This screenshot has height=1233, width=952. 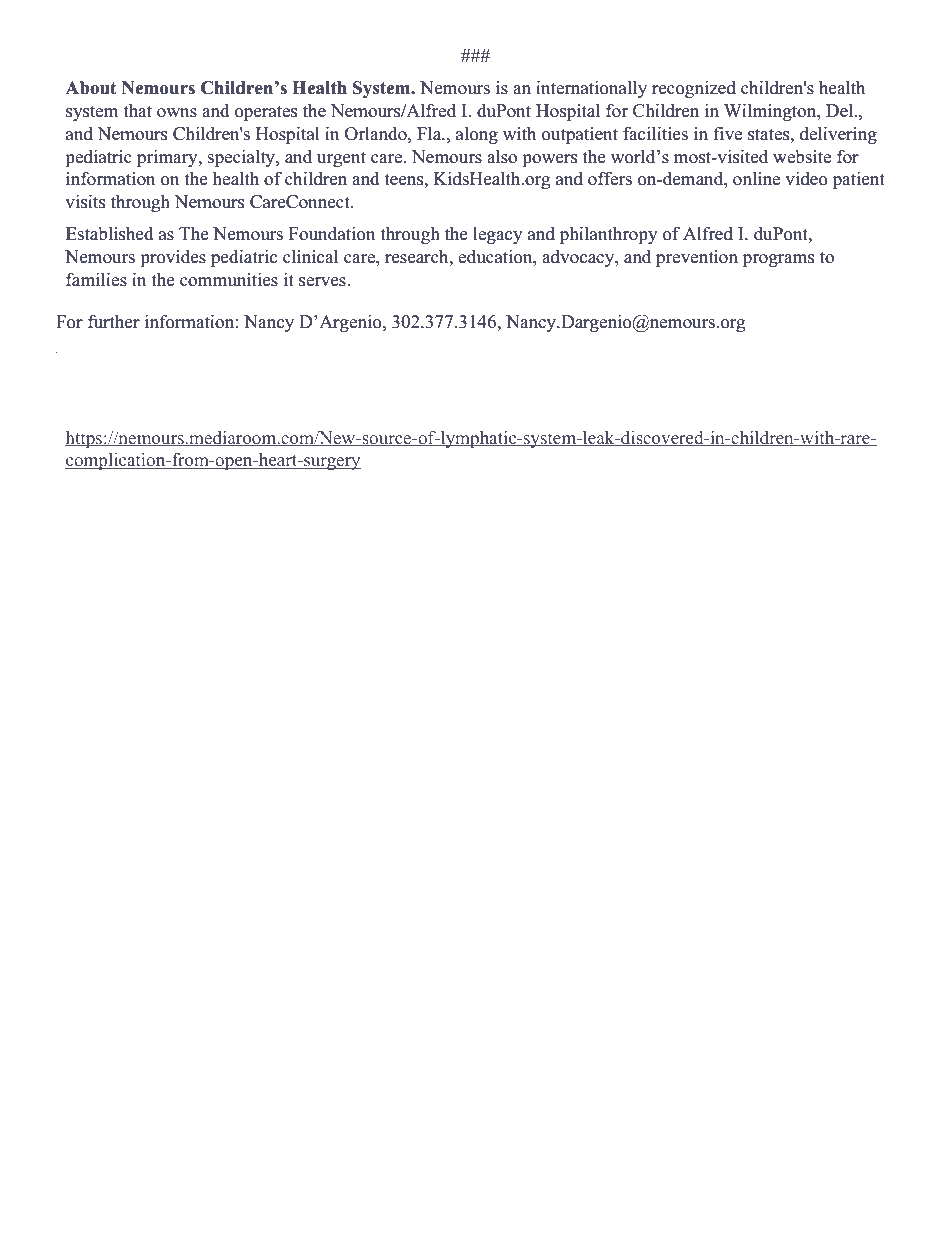 I want to click on prevention, so click(x=697, y=258).
